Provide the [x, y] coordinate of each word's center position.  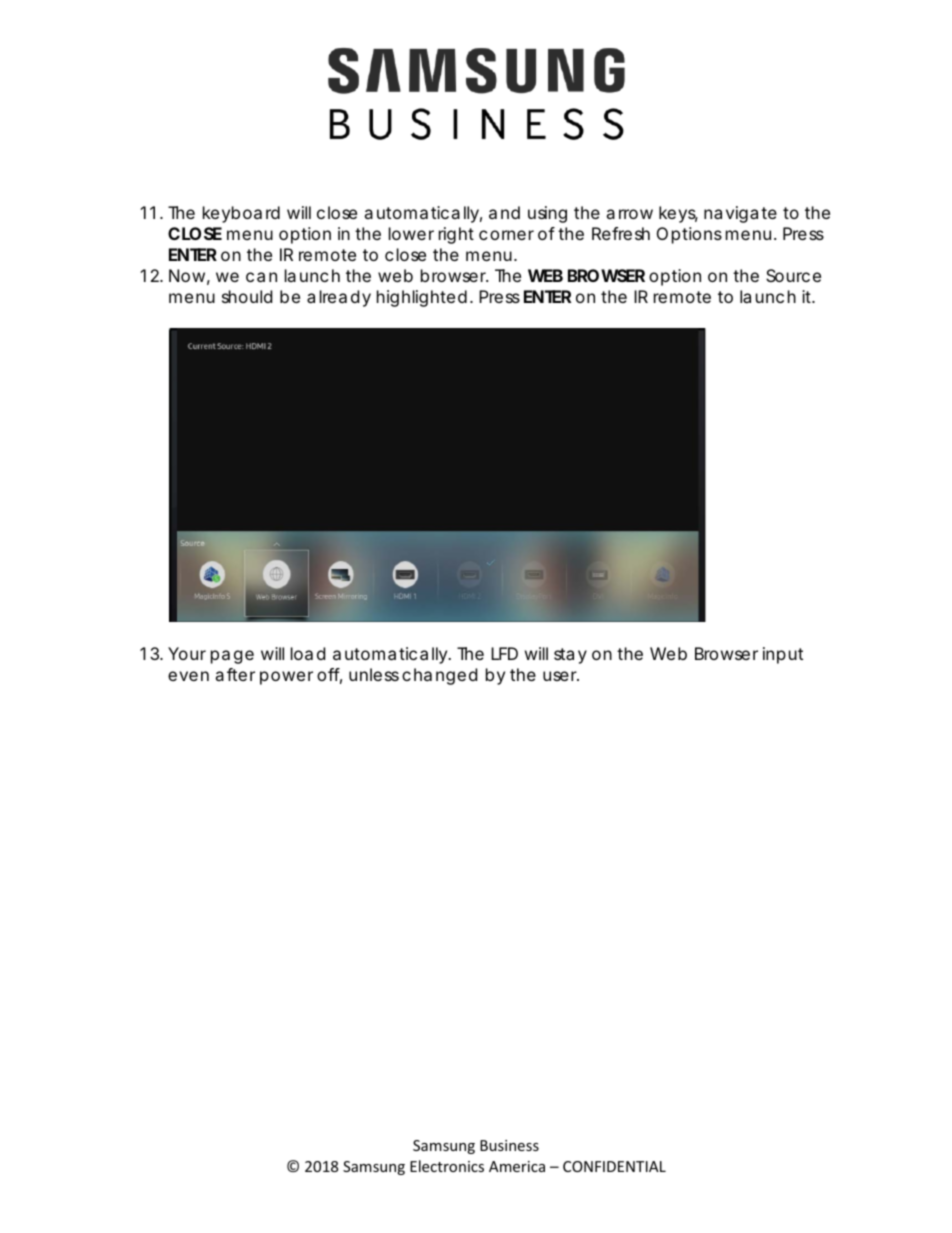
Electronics [447, 1166]
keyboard [241, 214]
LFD [504, 653]
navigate [740, 214]
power [286, 678]
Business [509, 1145]
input [783, 655]
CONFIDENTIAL [614, 1166]
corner [506, 235]
